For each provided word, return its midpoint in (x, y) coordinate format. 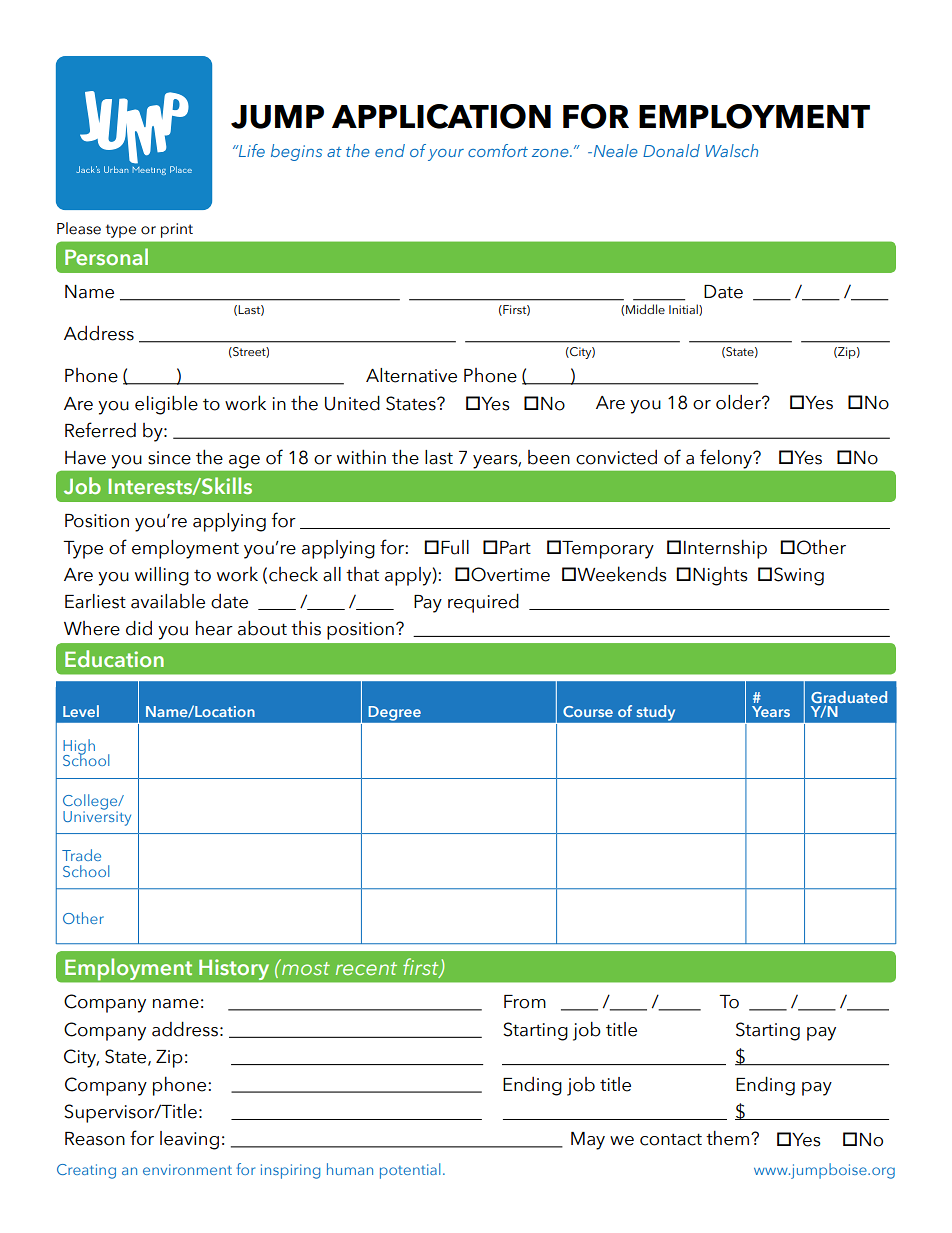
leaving (189, 1140)
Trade (81, 855)
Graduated (849, 698)
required (483, 603)
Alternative (411, 375)
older (739, 402)
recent (366, 968)
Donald (671, 150)
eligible (166, 405)
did (139, 628)
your (446, 155)
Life (250, 150)
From (525, 1002)
